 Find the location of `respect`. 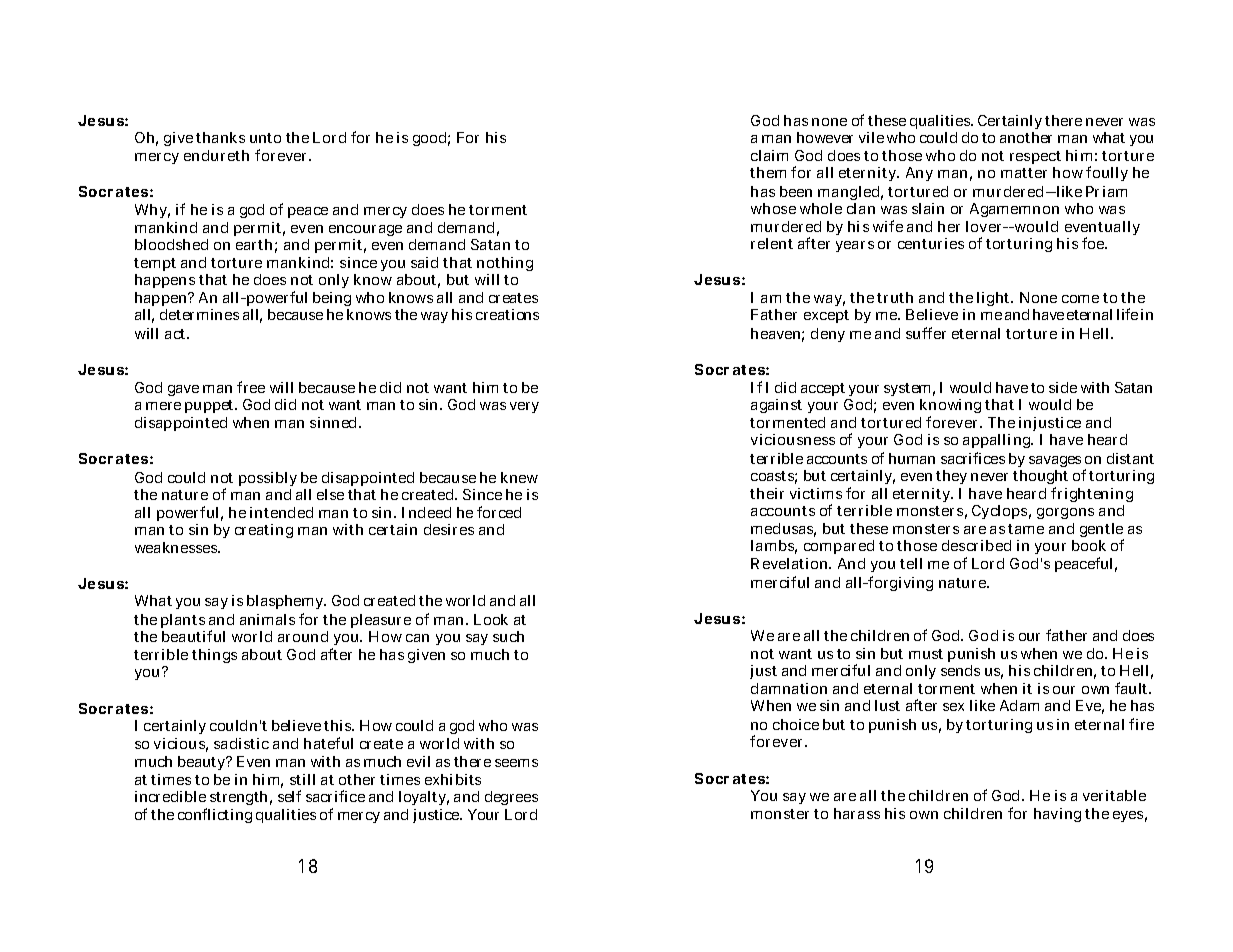

respect is located at coordinates (1035, 157).
